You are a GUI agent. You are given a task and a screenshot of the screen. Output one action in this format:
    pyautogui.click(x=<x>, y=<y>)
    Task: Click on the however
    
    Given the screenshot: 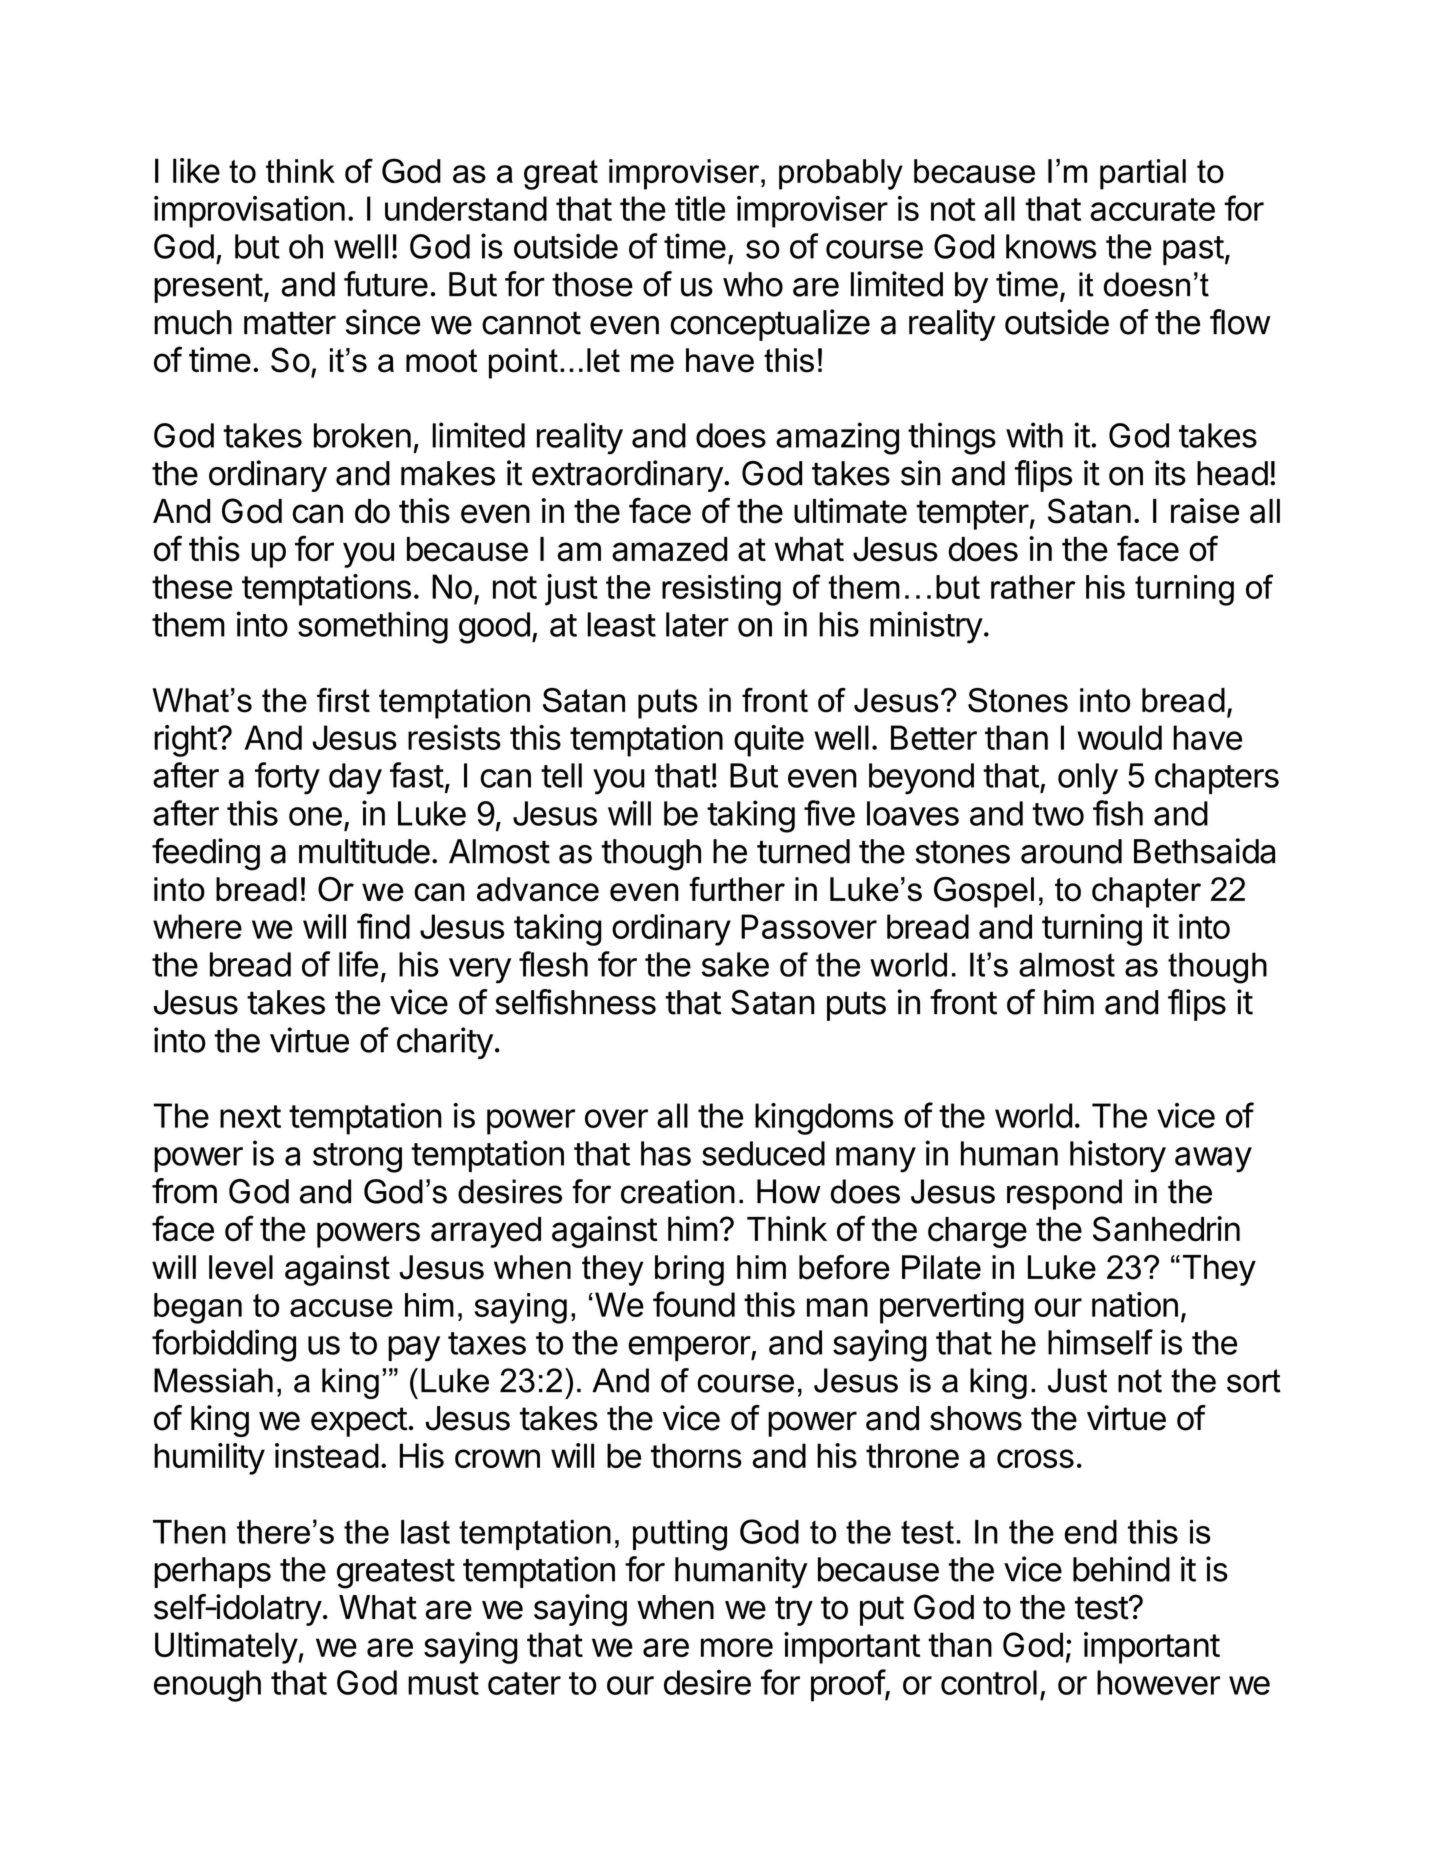 What is the action you would take?
    pyautogui.click(x=1158, y=1682)
